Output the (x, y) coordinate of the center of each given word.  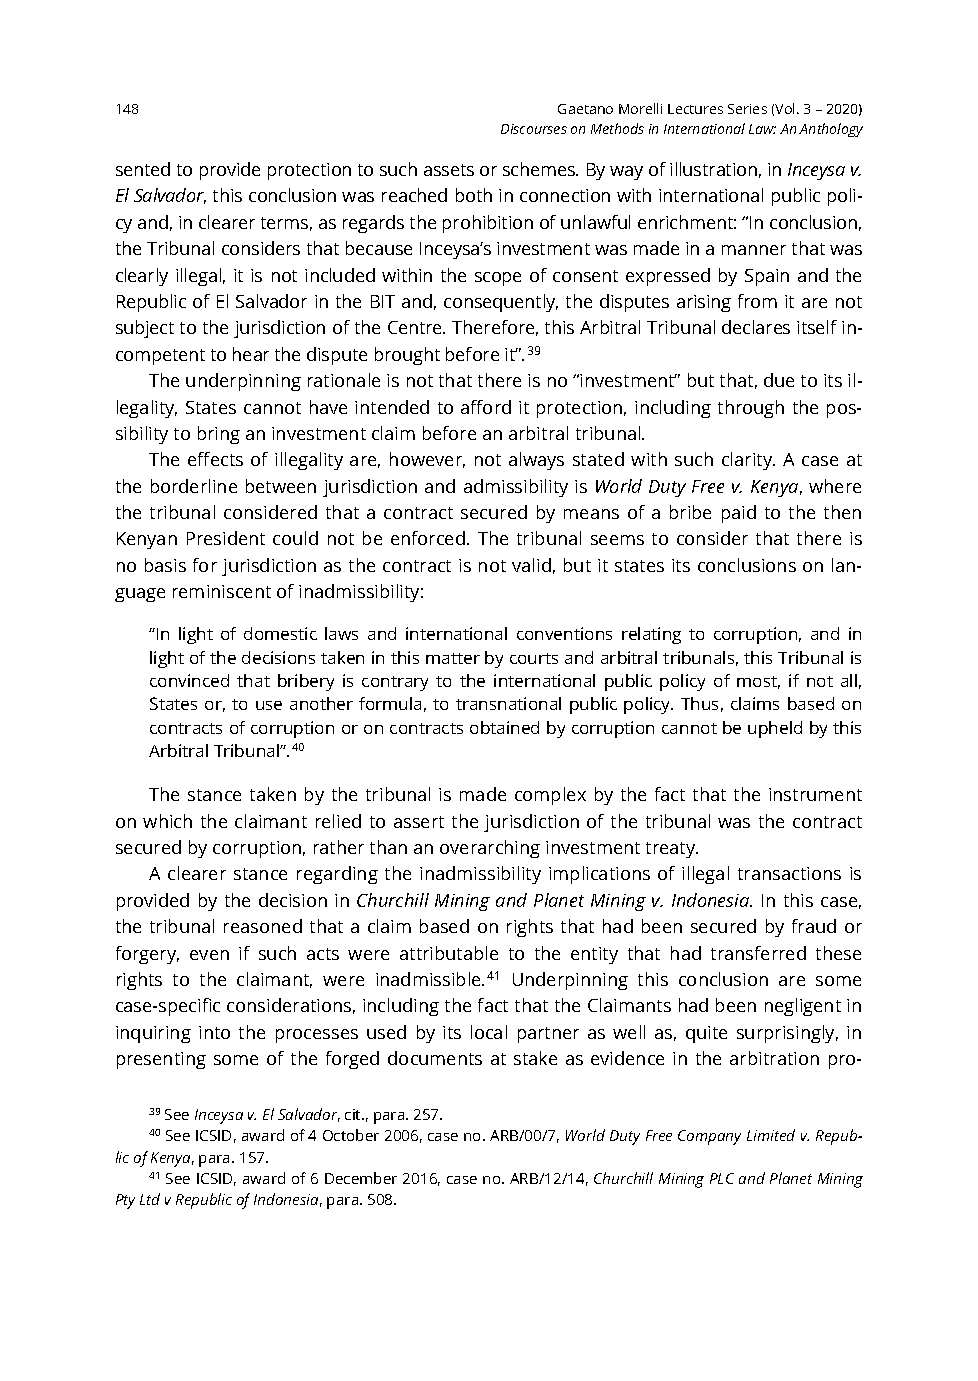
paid (739, 514)
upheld (775, 729)
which (167, 821)
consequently (501, 303)
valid (531, 565)
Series (747, 109)
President (226, 538)
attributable (449, 953)
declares (756, 327)
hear (251, 354)
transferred (758, 953)
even (209, 955)
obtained (504, 727)
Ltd (150, 1199)
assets (449, 170)
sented (143, 169)
